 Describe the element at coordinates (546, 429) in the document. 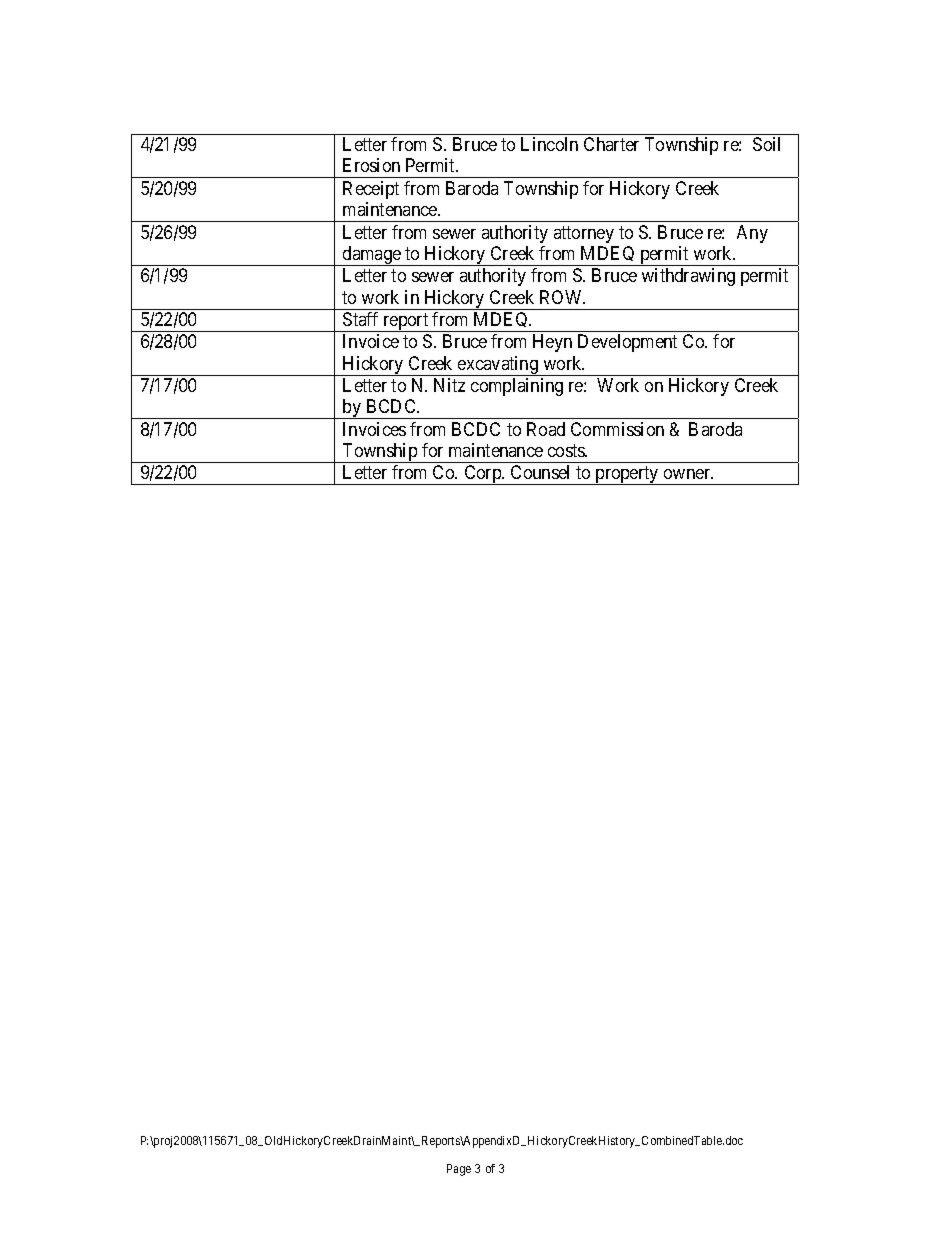

I see `Road` at that location.
